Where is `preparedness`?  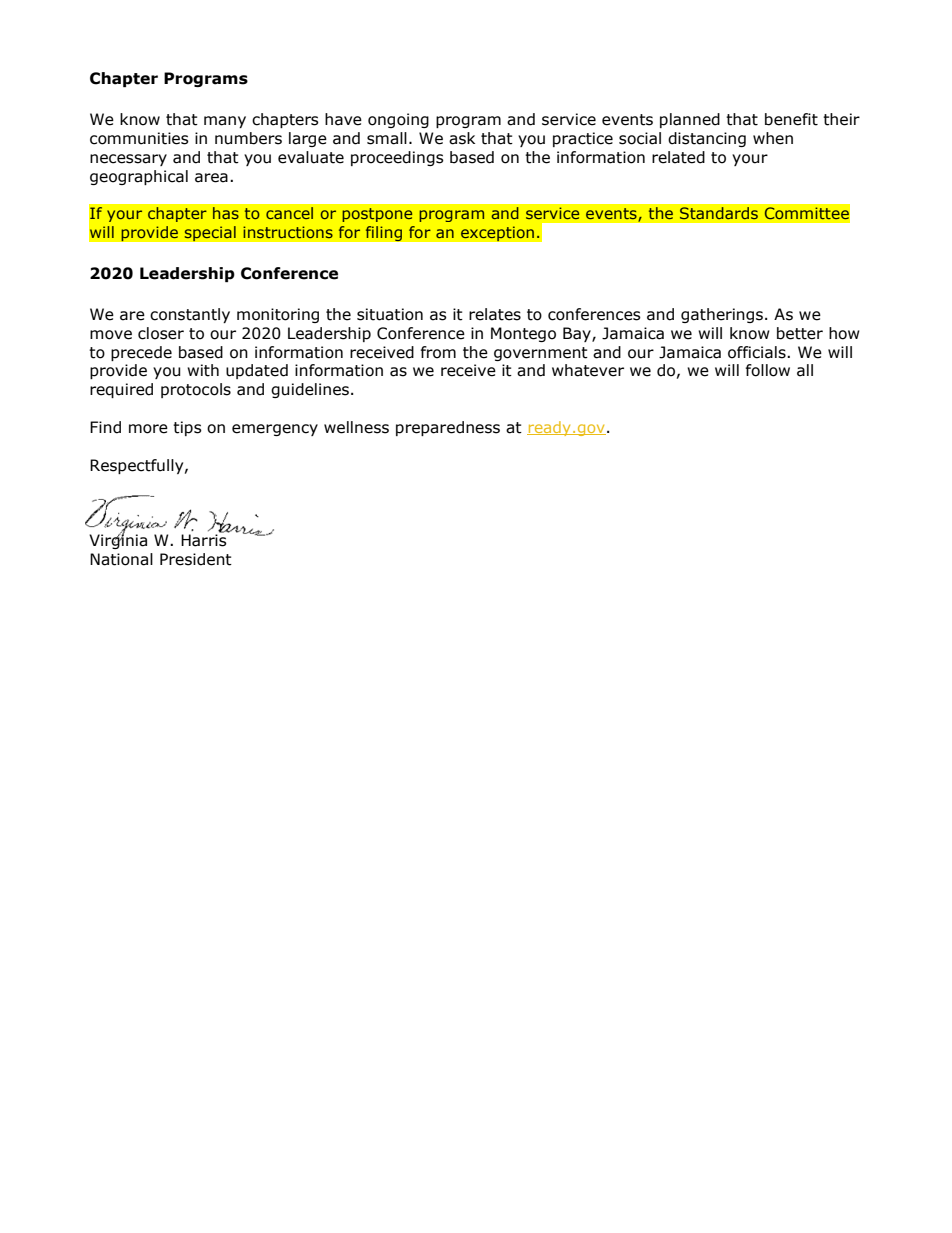 preparedness is located at coordinates (448, 428).
